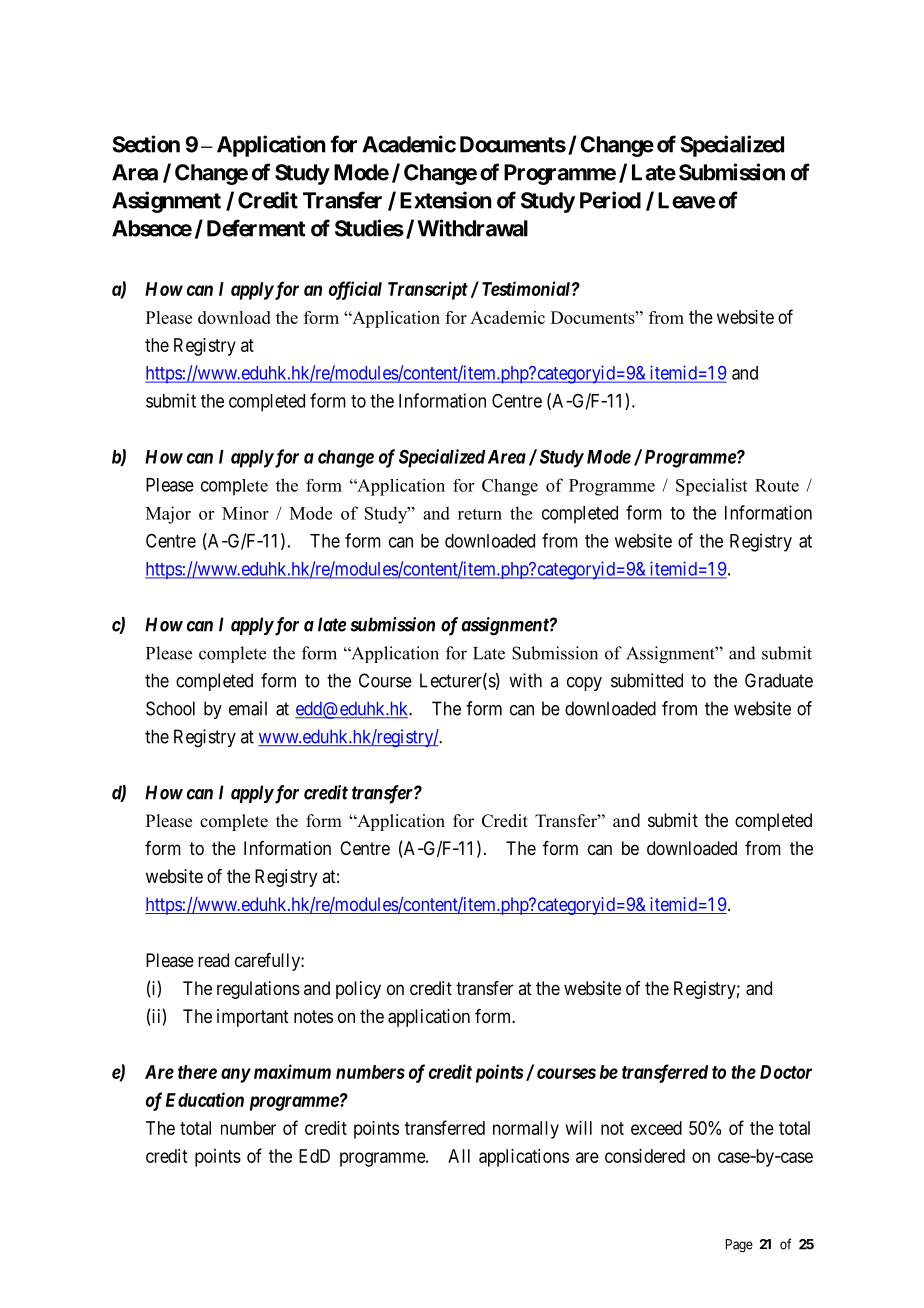 The width and height of the document is (924, 1308). What do you see at coordinates (610, 200) in the document?
I see `Period` at bounding box center [610, 200].
